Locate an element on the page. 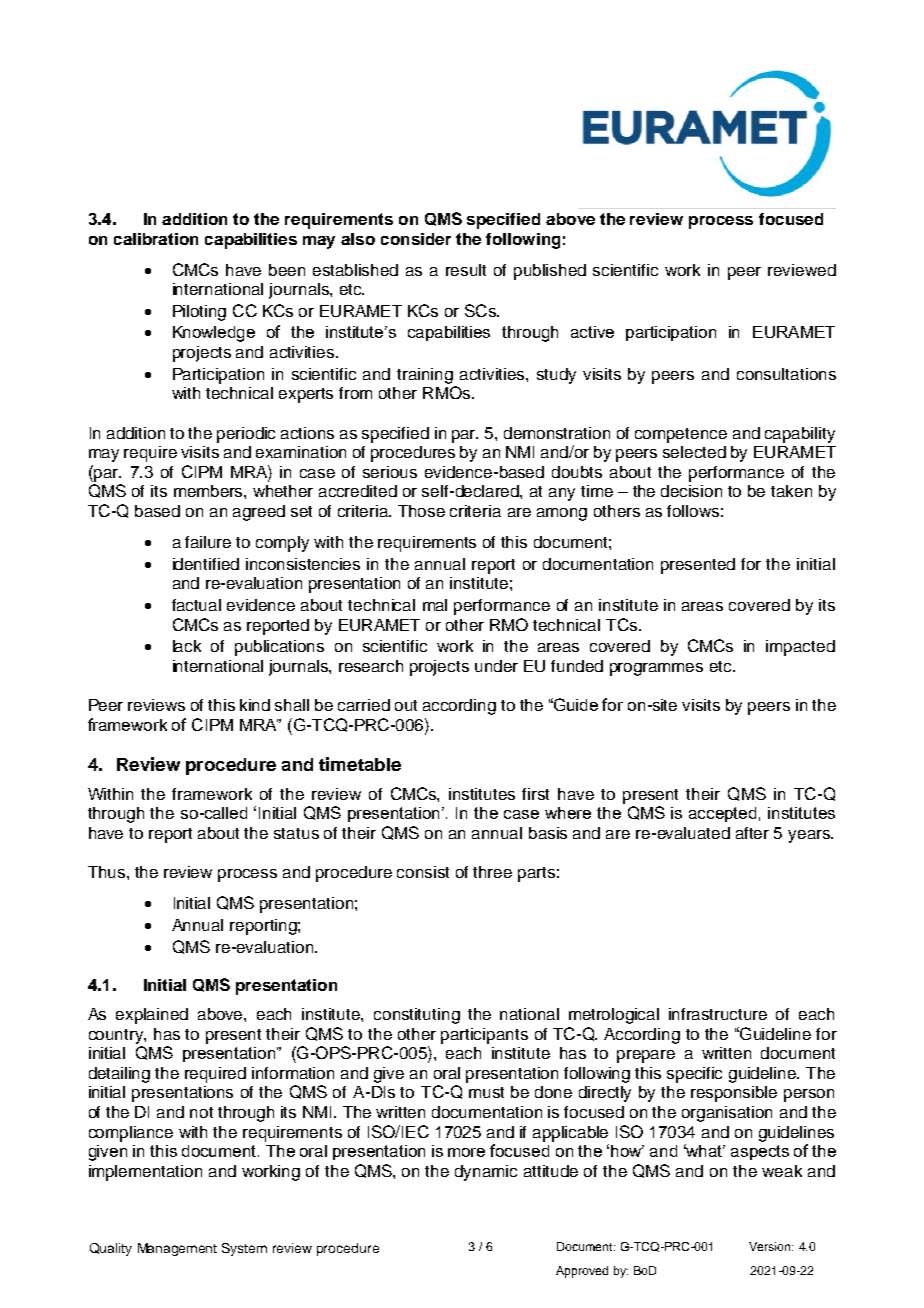 This document has height=1308, width=924. kind is located at coordinates (255, 705).
